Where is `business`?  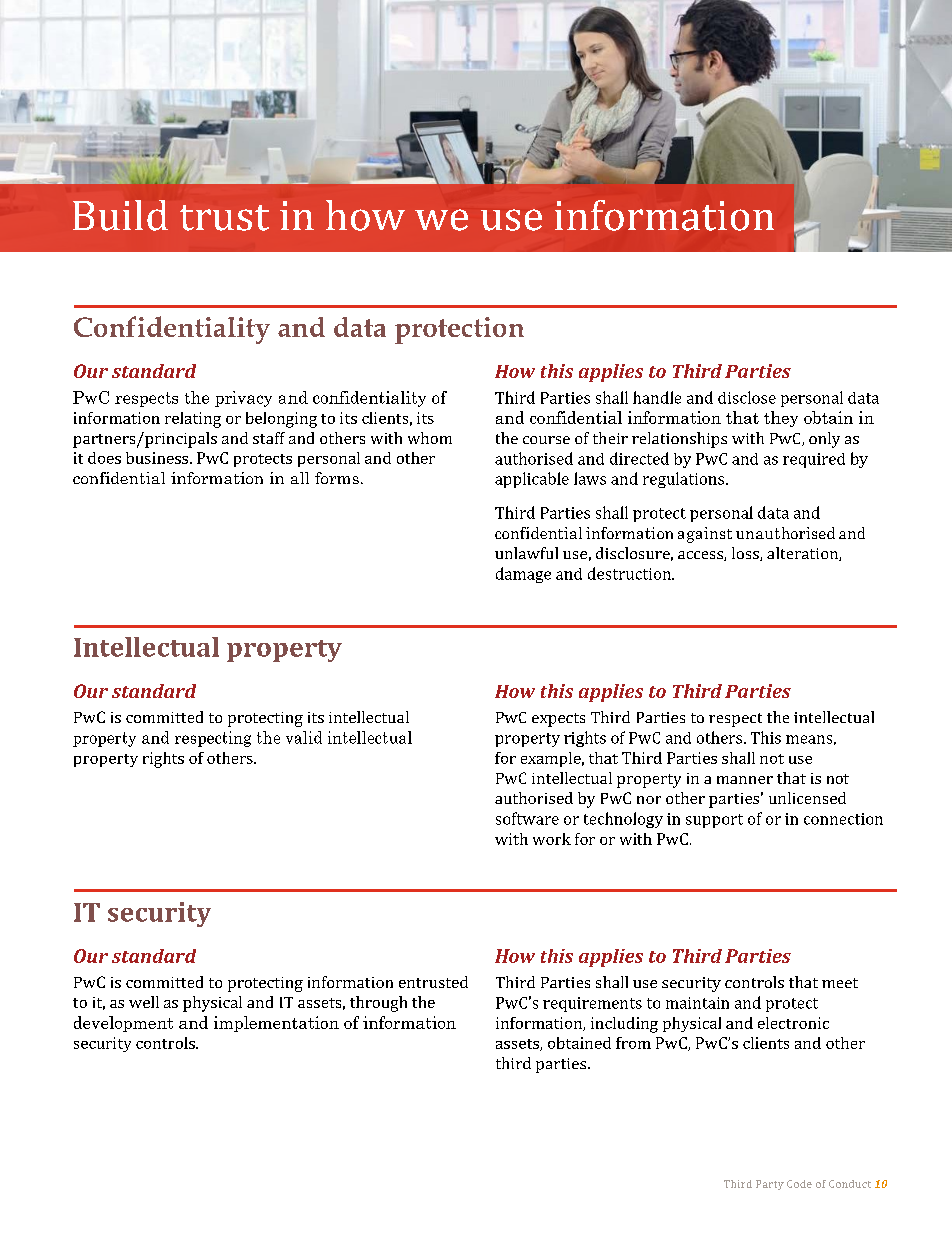 business is located at coordinates (157, 458).
